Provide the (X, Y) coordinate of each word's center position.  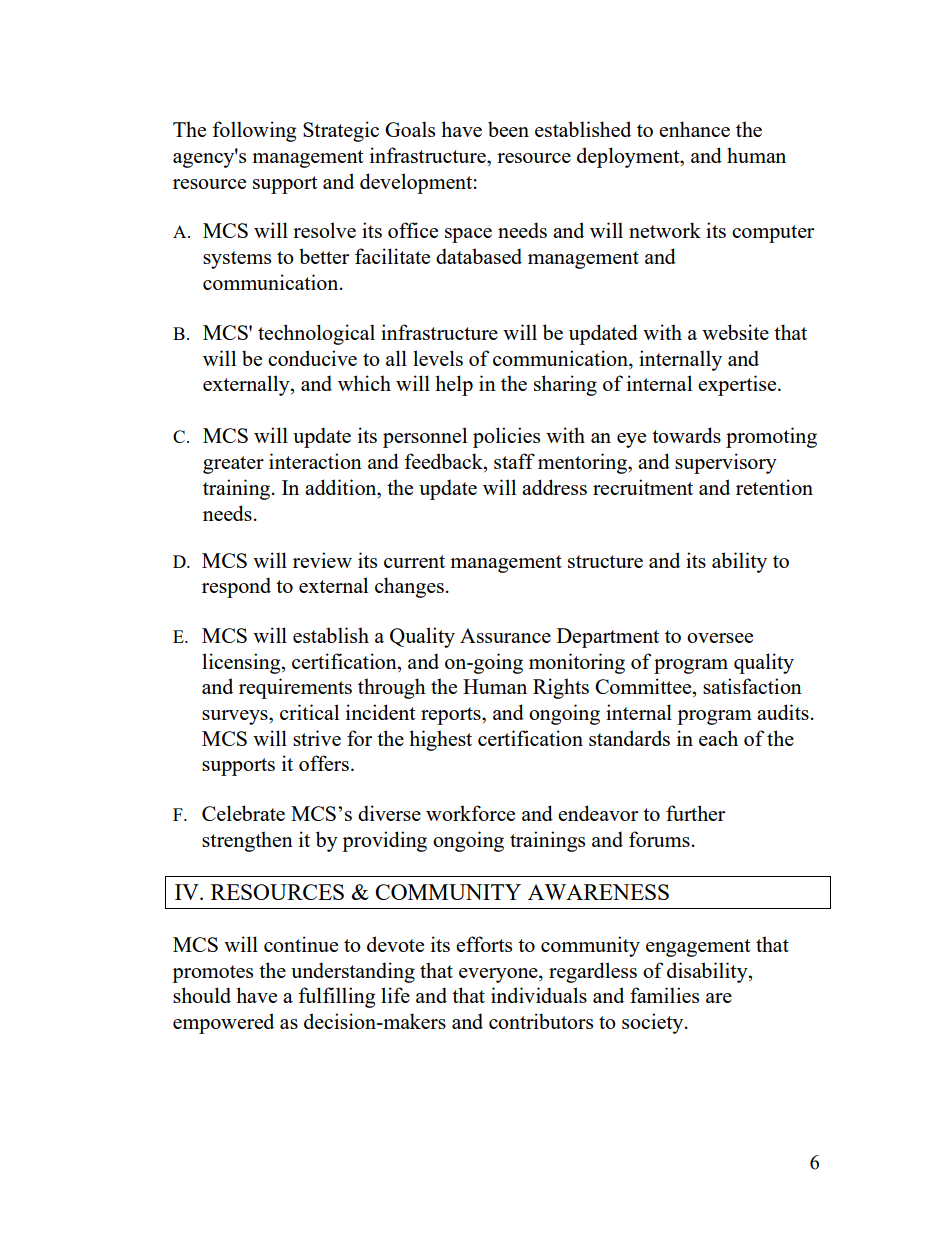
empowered (223, 1023)
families (664, 995)
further (695, 813)
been (508, 129)
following (254, 131)
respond (236, 587)
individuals (539, 995)
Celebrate (243, 813)
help (454, 385)
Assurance (505, 635)
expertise (738, 385)
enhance (694, 129)
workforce (470, 813)
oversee (720, 638)
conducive (312, 358)
